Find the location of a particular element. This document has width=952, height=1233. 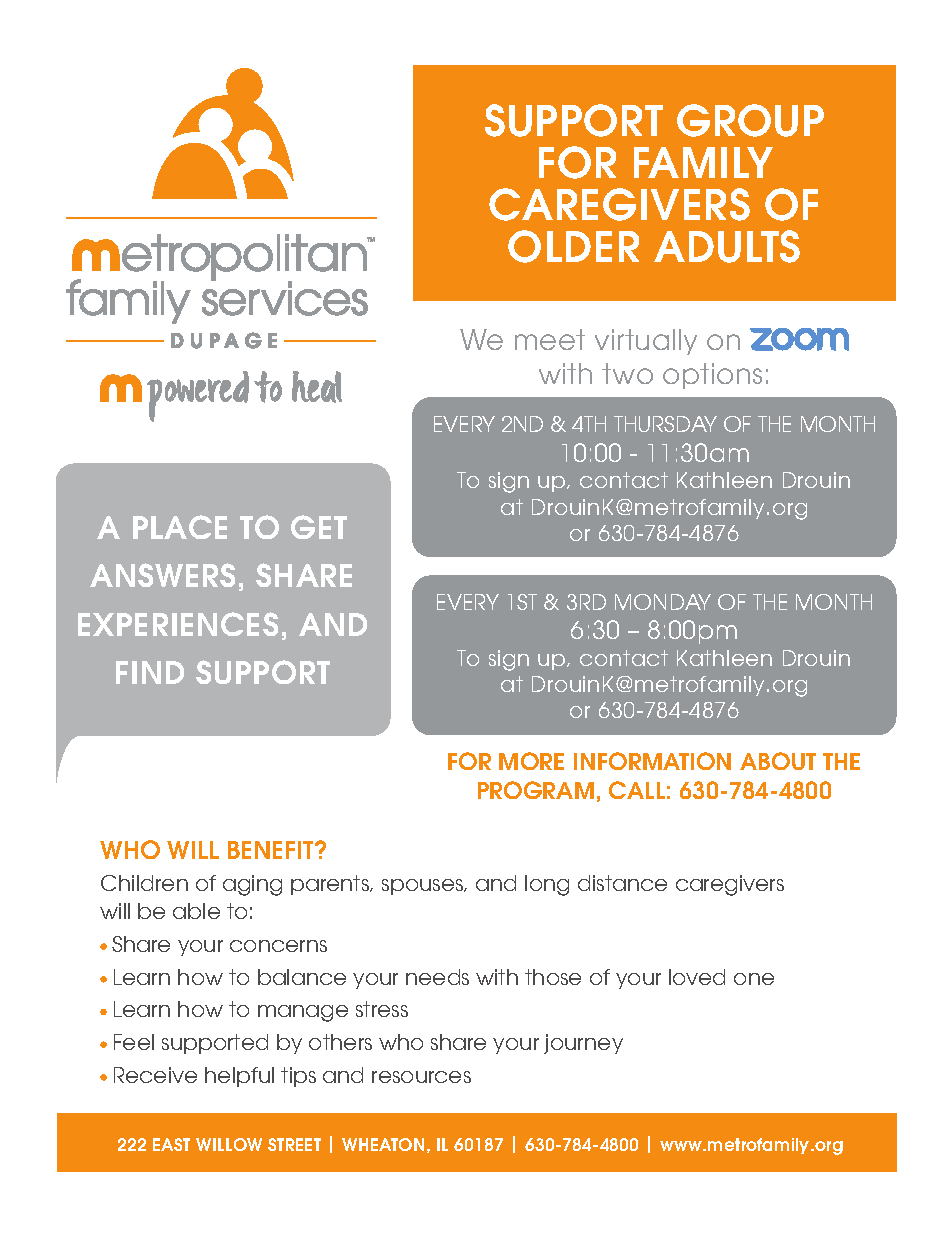

EXPERIENCES is located at coordinates (178, 624).
